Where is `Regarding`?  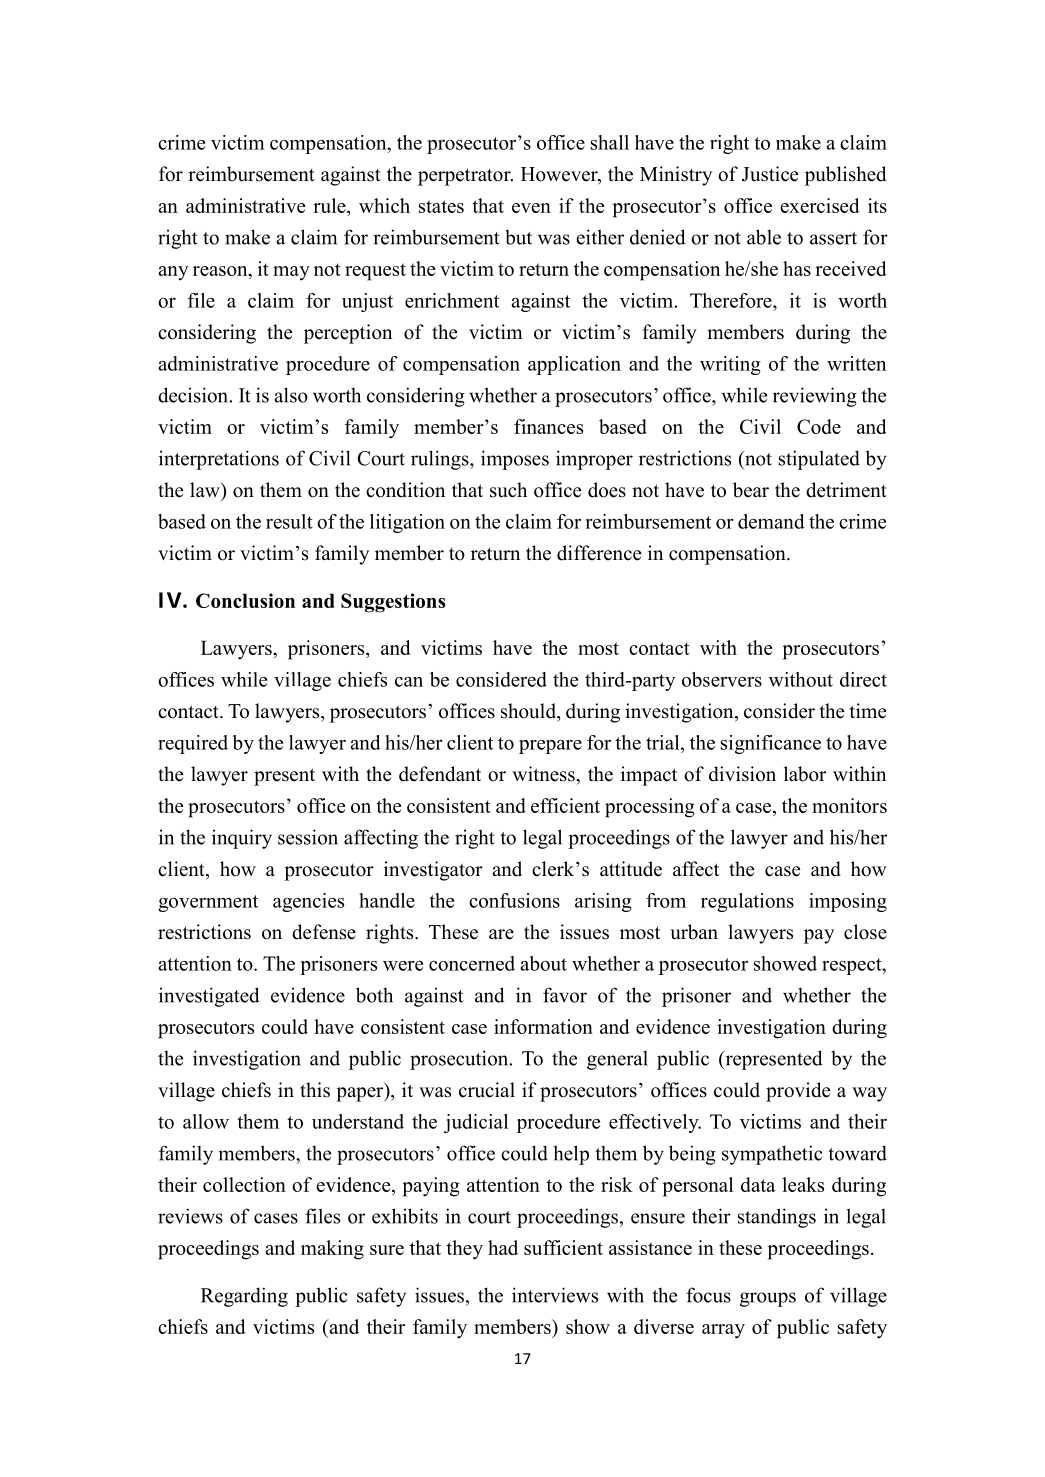
Regarding is located at coordinates (244, 1297).
